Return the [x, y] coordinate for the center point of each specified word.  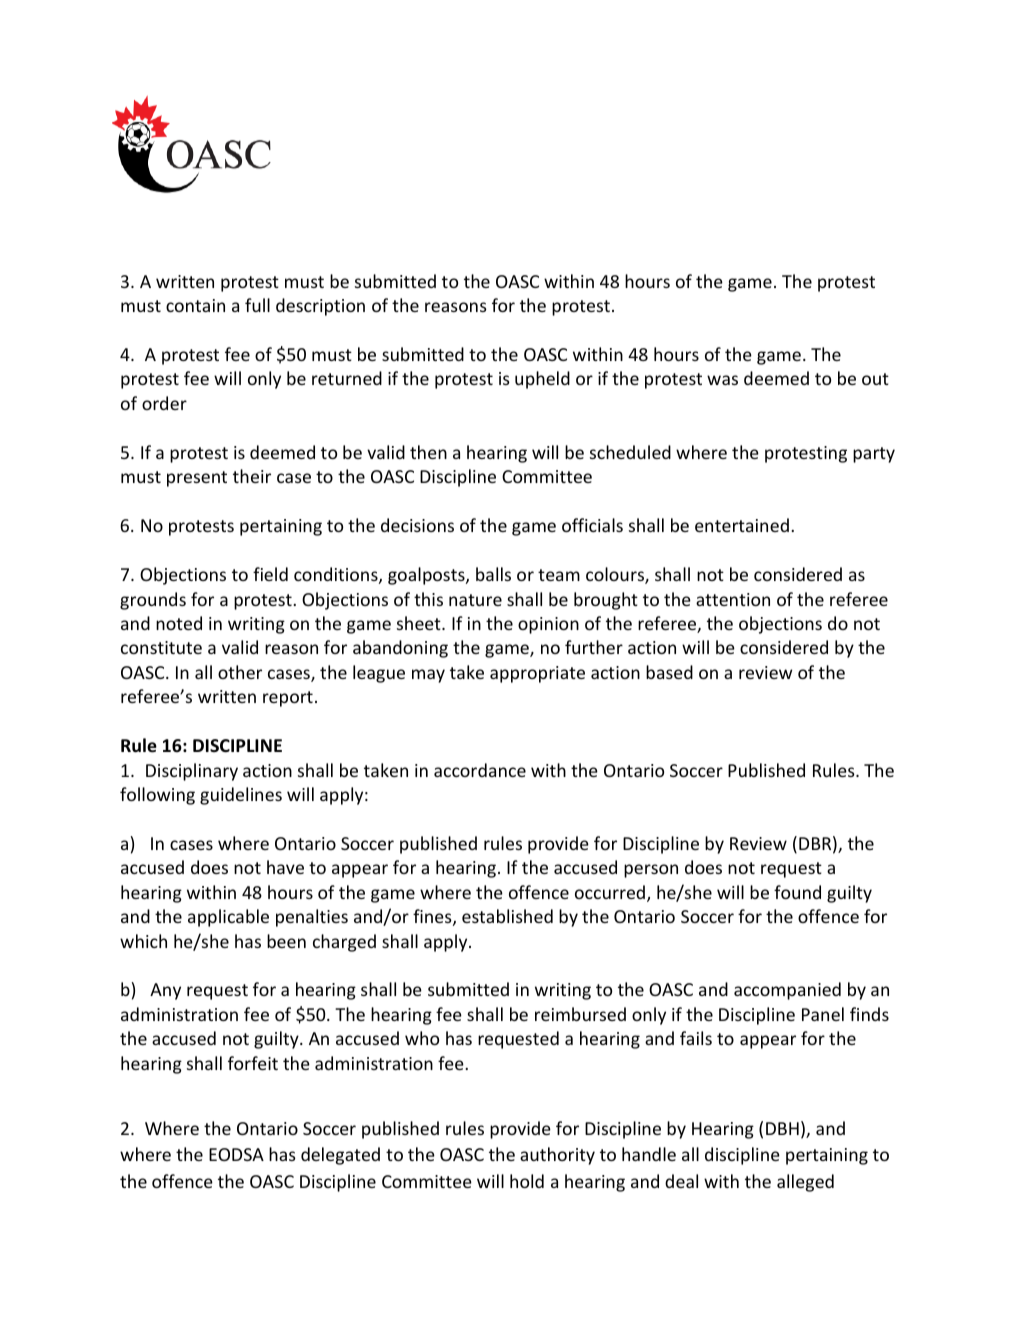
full [257, 305]
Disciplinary [192, 772]
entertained [742, 525]
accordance [480, 770]
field [270, 574]
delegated [340, 1156]
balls [493, 574]
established [507, 916]
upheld [542, 380]
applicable [228, 918]
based [669, 672]
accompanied [787, 991]
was [722, 380]
